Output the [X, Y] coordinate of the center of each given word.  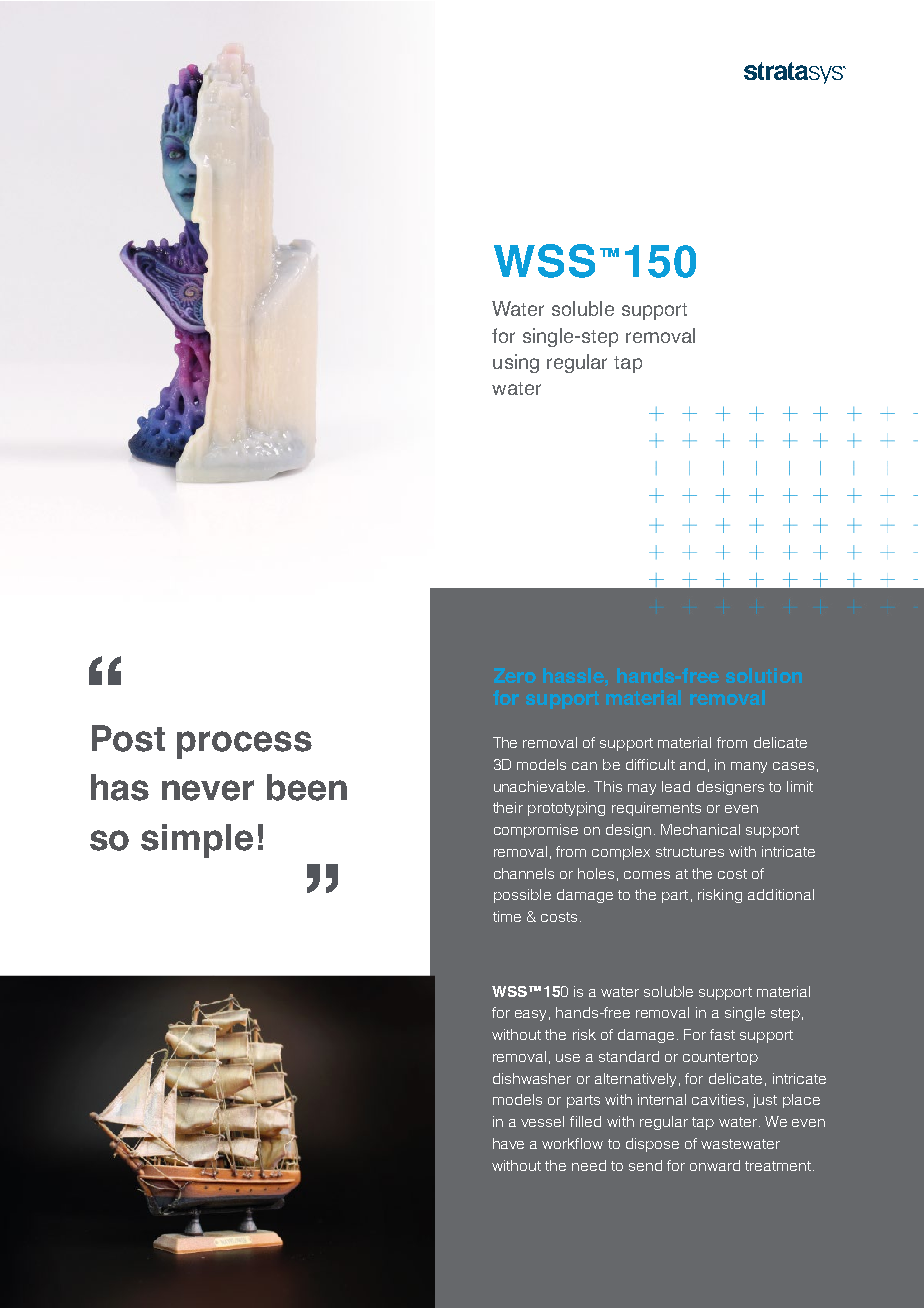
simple [197, 841]
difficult [650, 764]
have [508, 1143]
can [584, 766]
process [244, 745]
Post [128, 738]
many [749, 767]
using [516, 363]
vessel [542, 1121]
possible [522, 896]
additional [781, 894]
